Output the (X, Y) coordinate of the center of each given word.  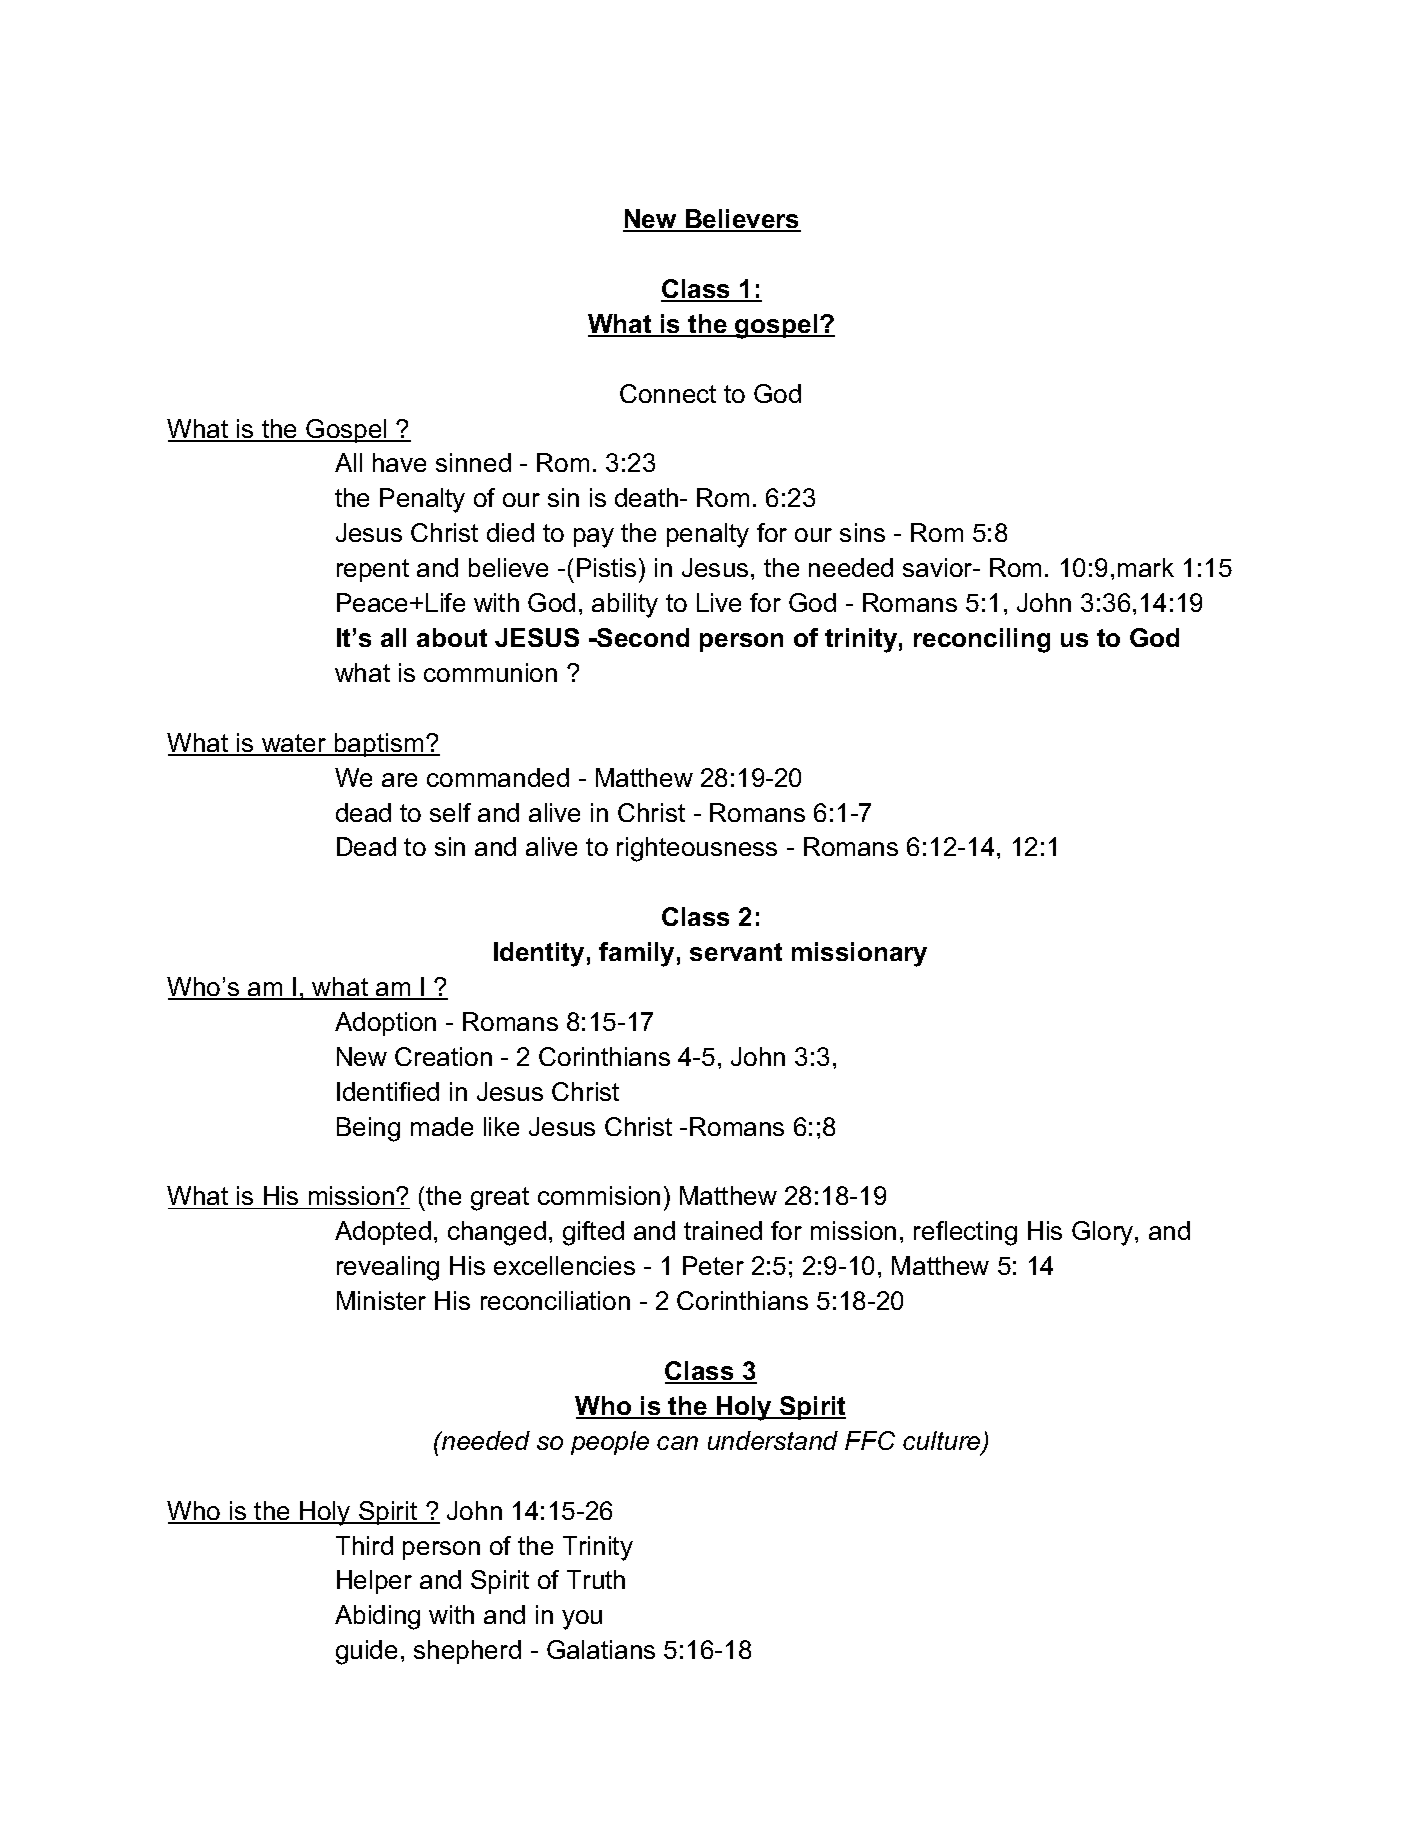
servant (736, 952)
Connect (668, 393)
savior (939, 567)
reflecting (965, 1233)
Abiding (377, 1617)
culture (943, 1442)
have (399, 462)
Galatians (601, 1649)
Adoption (385, 1024)
